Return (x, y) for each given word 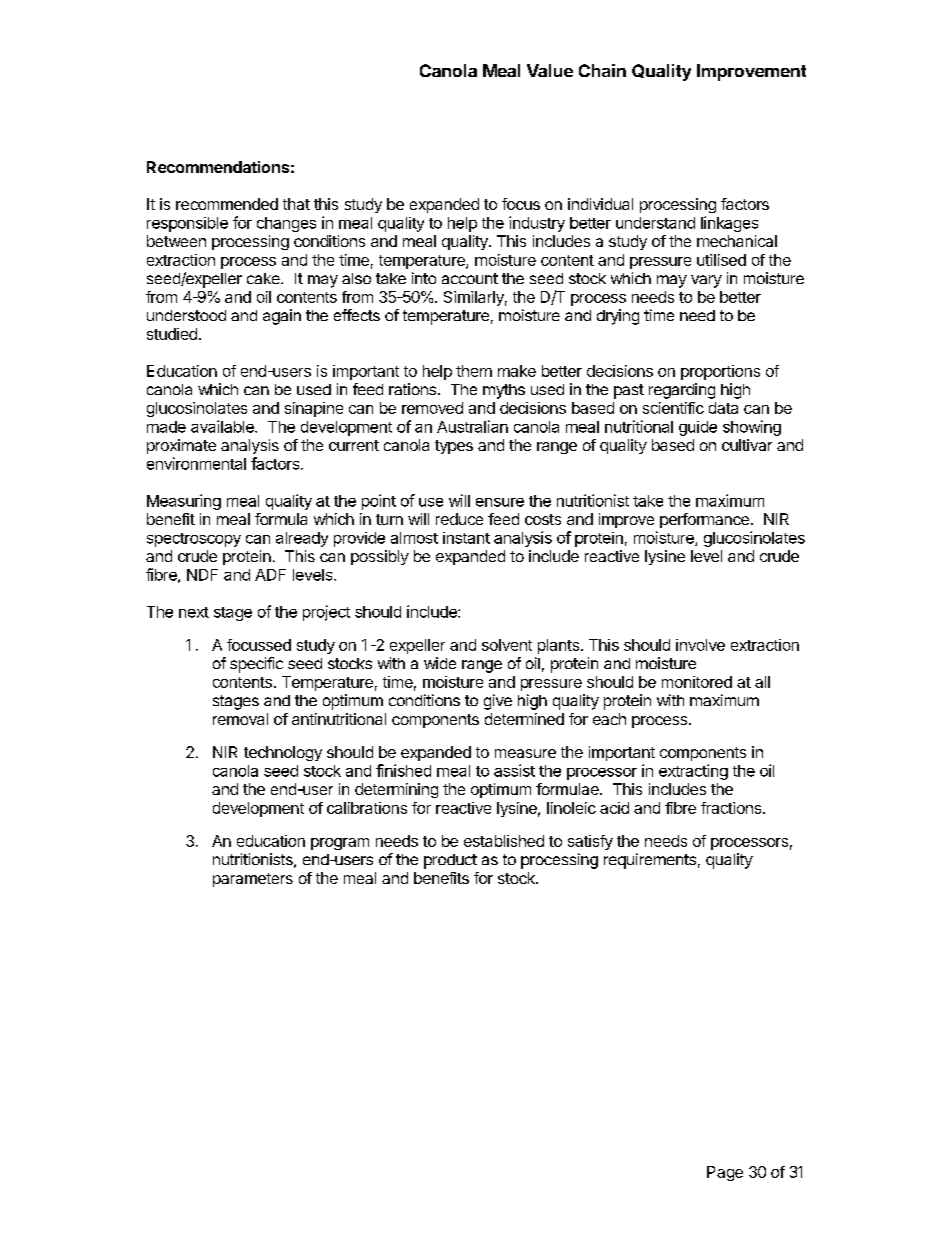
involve (700, 645)
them (474, 371)
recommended (227, 204)
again (282, 317)
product (450, 861)
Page (725, 1173)
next (194, 612)
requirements (650, 861)
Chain (602, 70)
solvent (507, 645)
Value (550, 70)
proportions (720, 372)
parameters (253, 880)
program (340, 844)
